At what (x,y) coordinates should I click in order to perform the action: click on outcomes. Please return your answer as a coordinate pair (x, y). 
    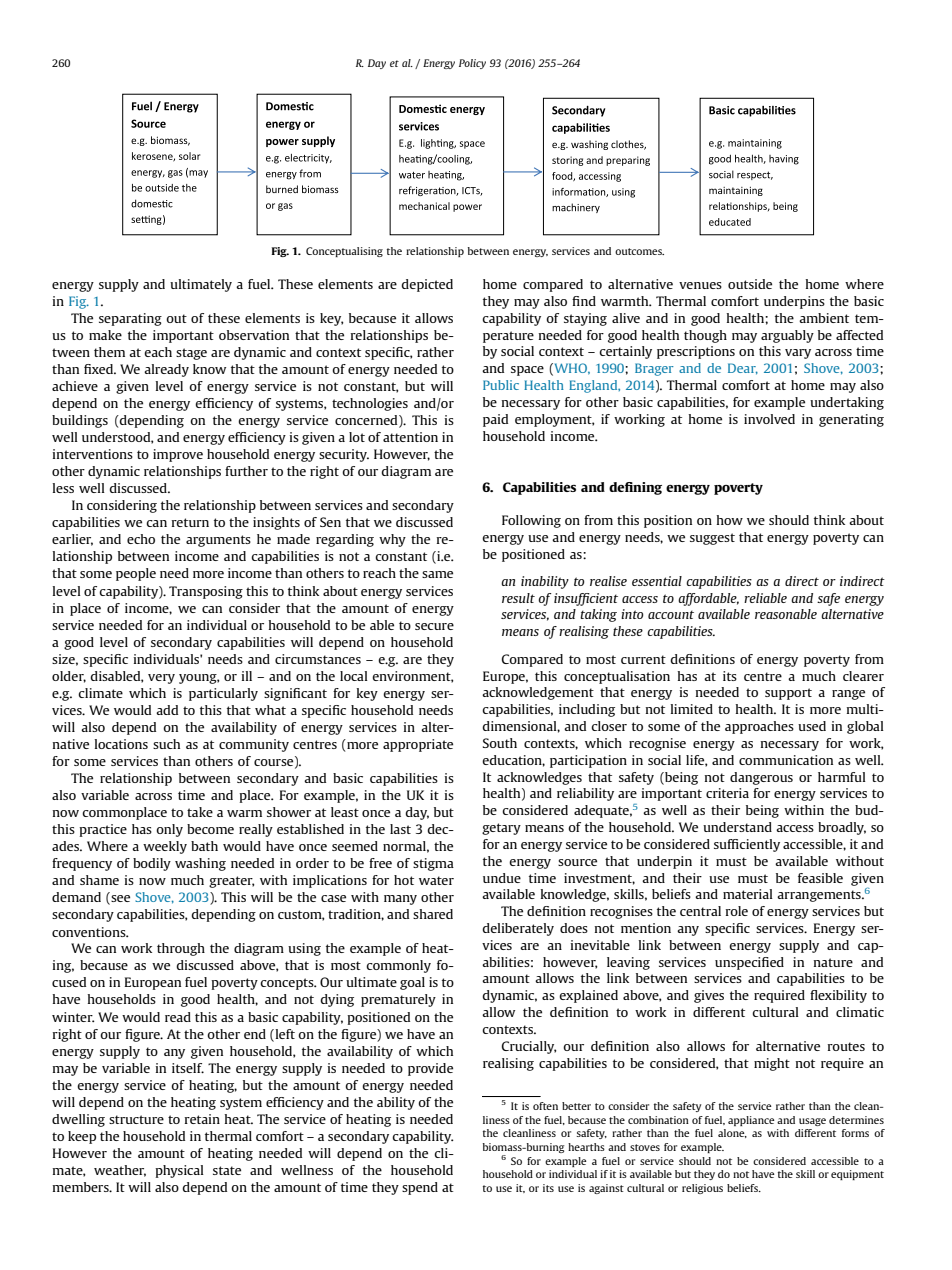
    Looking at the image, I should click on (639, 251).
